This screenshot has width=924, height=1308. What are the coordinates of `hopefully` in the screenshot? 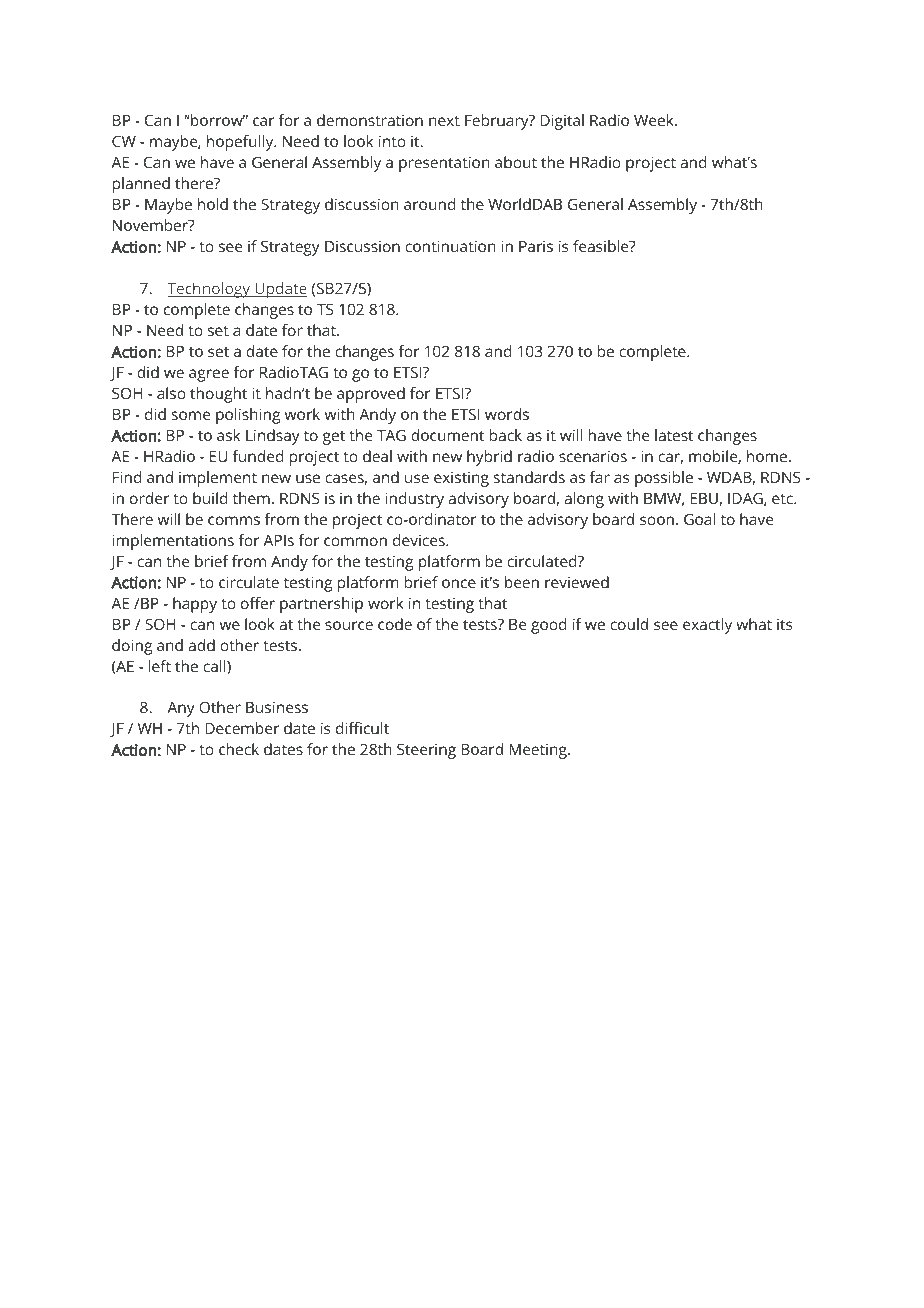 It's located at (241, 143).
